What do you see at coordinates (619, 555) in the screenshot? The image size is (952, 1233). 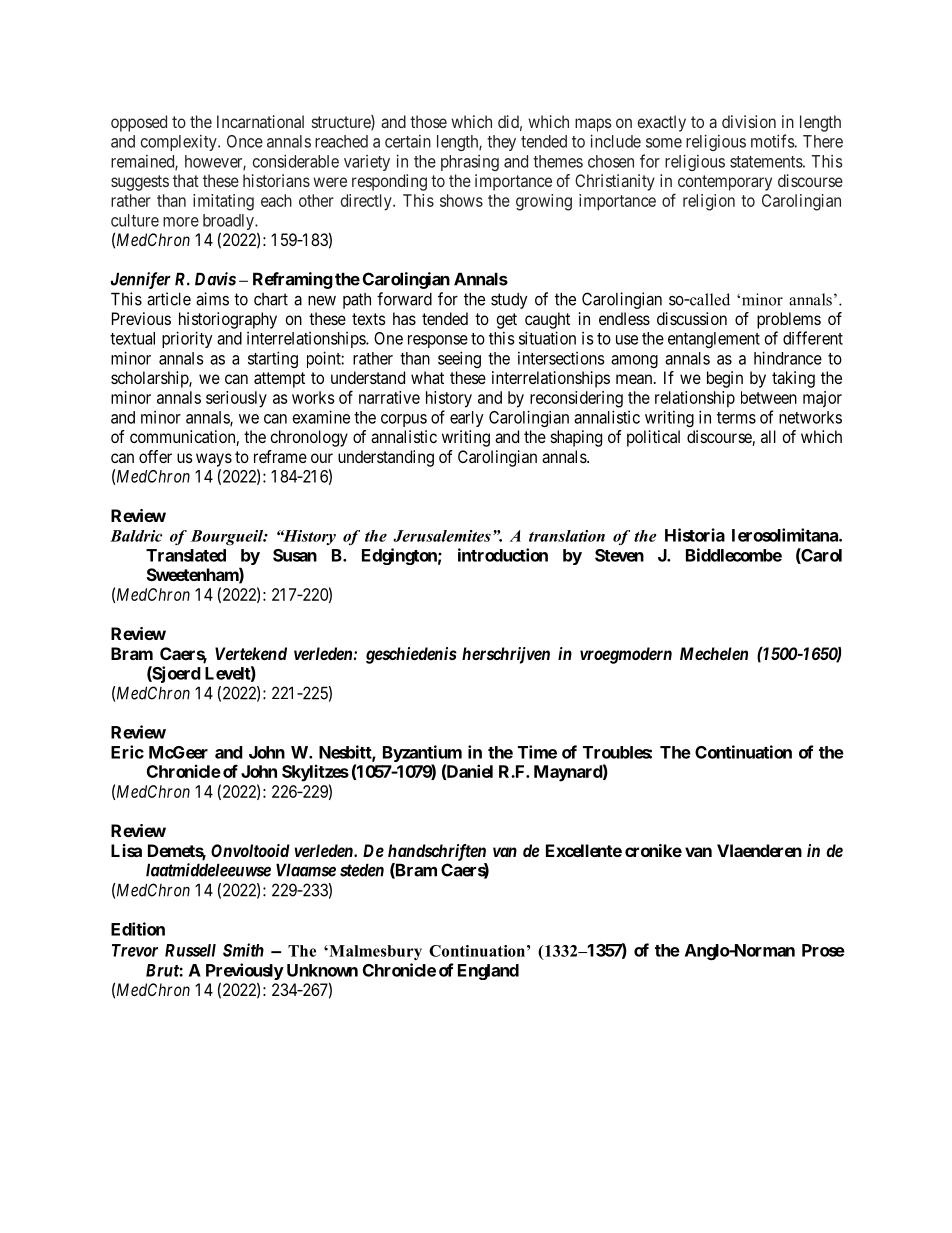 I see `Steven` at bounding box center [619, 555].
